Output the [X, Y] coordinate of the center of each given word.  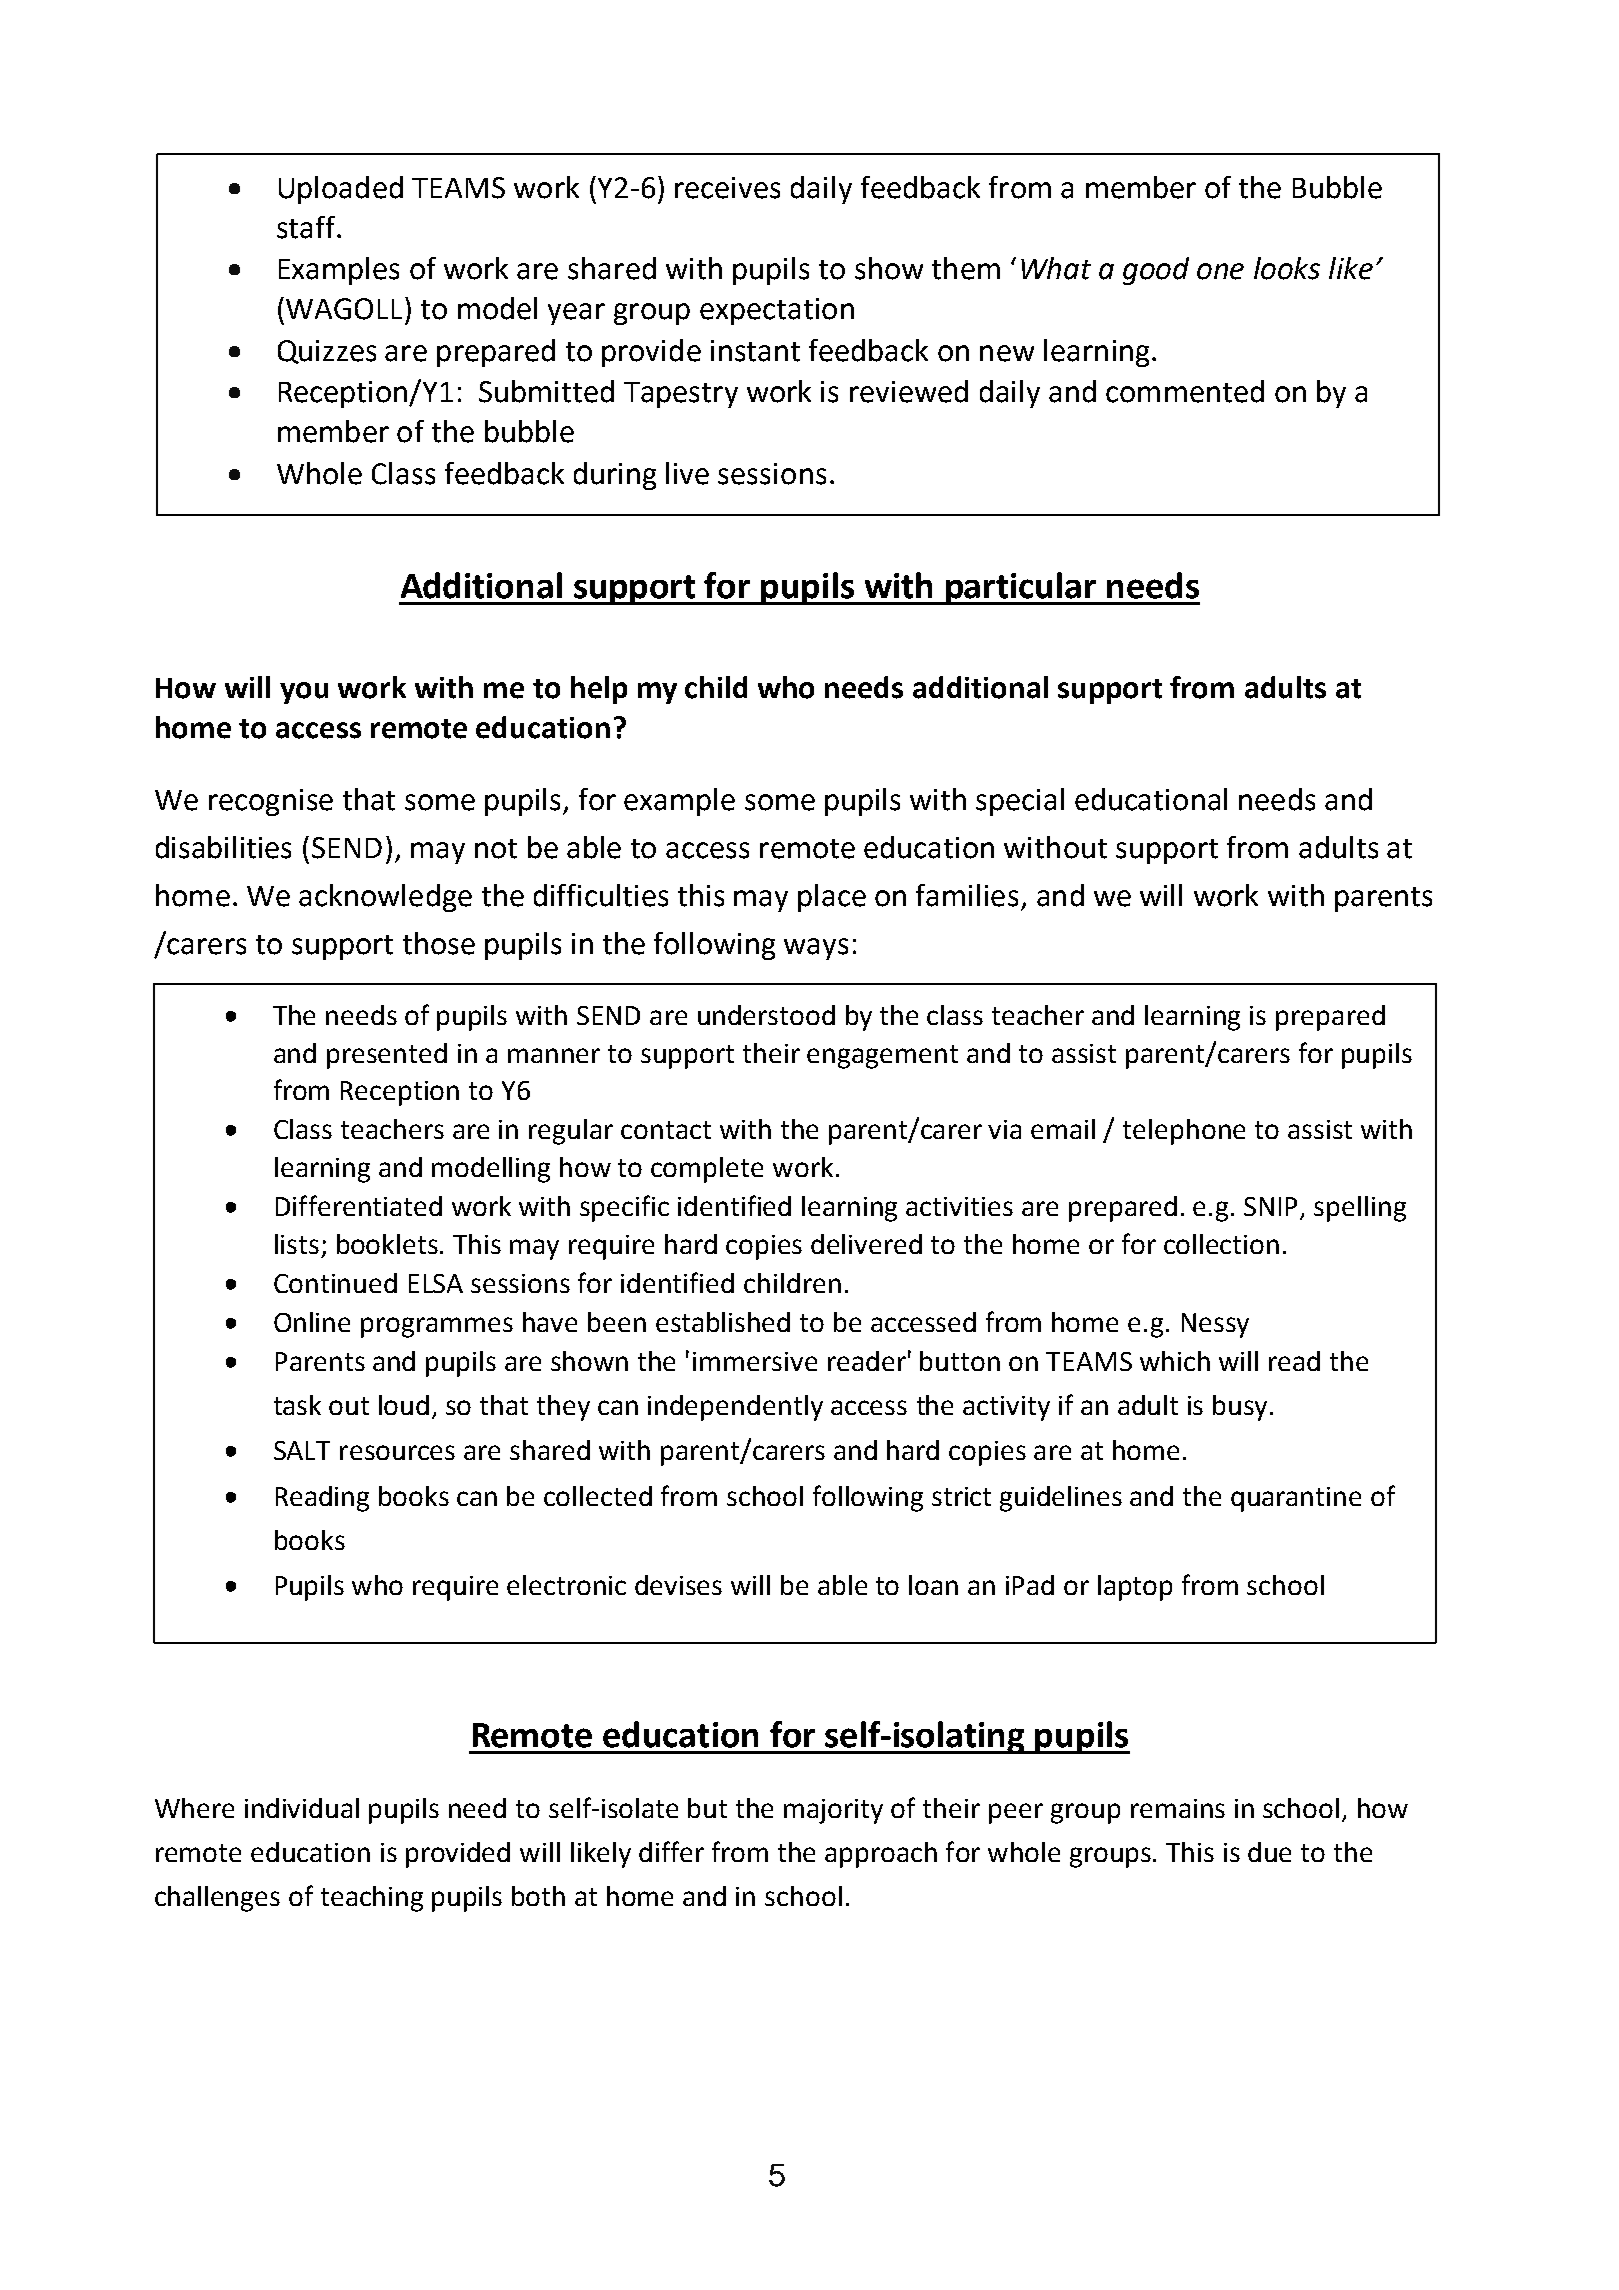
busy [1240, 1408]
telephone [1184, 1132]
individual [302, 1808]
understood [766, 1015]
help [599, 690]
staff [307, 227]
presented [387, 1056]
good [1156, 271]
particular [1021, 588]
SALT [302, 1450]
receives [727, 188]
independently [735, 1408]
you [304, 693]
